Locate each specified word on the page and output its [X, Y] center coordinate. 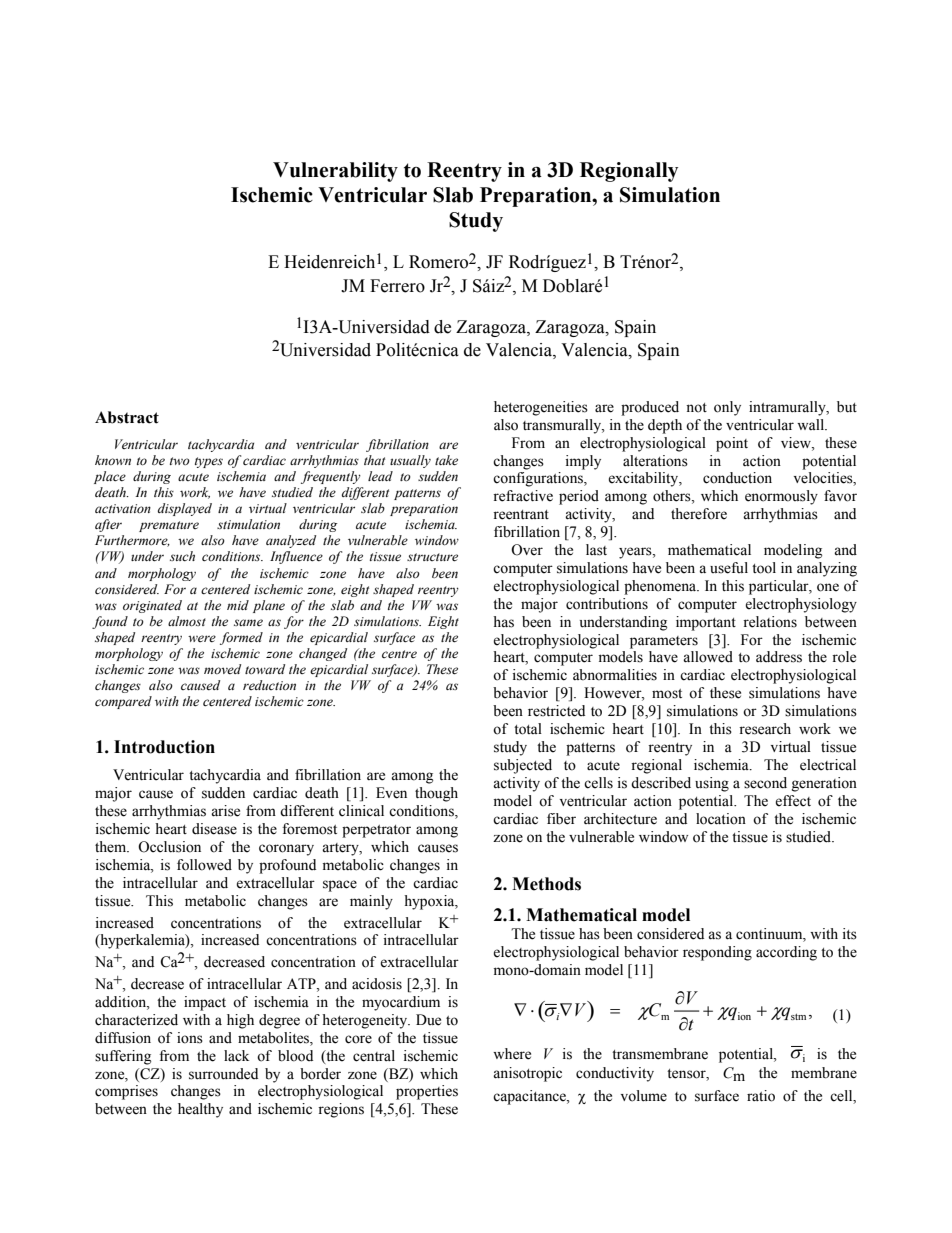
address [779, 657]
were [202, 638]
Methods [546, 884]
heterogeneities [541, 408]
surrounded [223, 1074]
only [727, 408]
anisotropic [527, 1074]
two [180, 461]
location [721, 819]
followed [204, 865]
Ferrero [397, 286]
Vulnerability [335, 172]
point [732, 444]
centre [399, 654]
